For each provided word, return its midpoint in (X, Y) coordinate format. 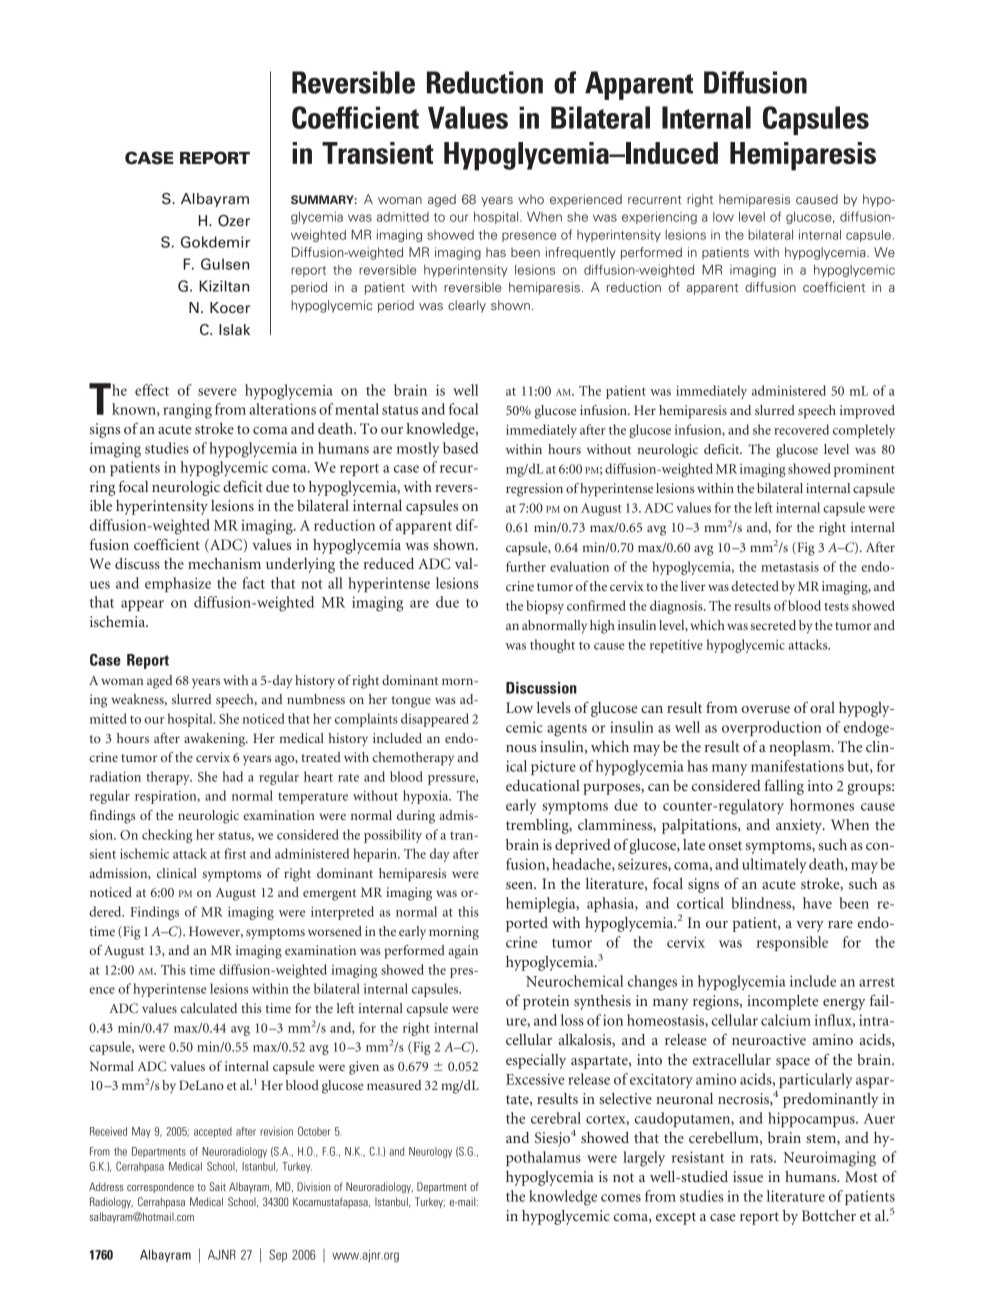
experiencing (659, 218)
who (531, 199)
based (460, 448)
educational (543, 785)
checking (167, 836)
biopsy (545, 607)
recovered (801, 429)
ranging (187, 411)
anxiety (800, 826)
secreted (773, 625)
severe (217, 392)
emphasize (178, 584)
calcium (786, 1020)
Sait (217, 1186)
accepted (213, 1132)
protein (546, 1002)
